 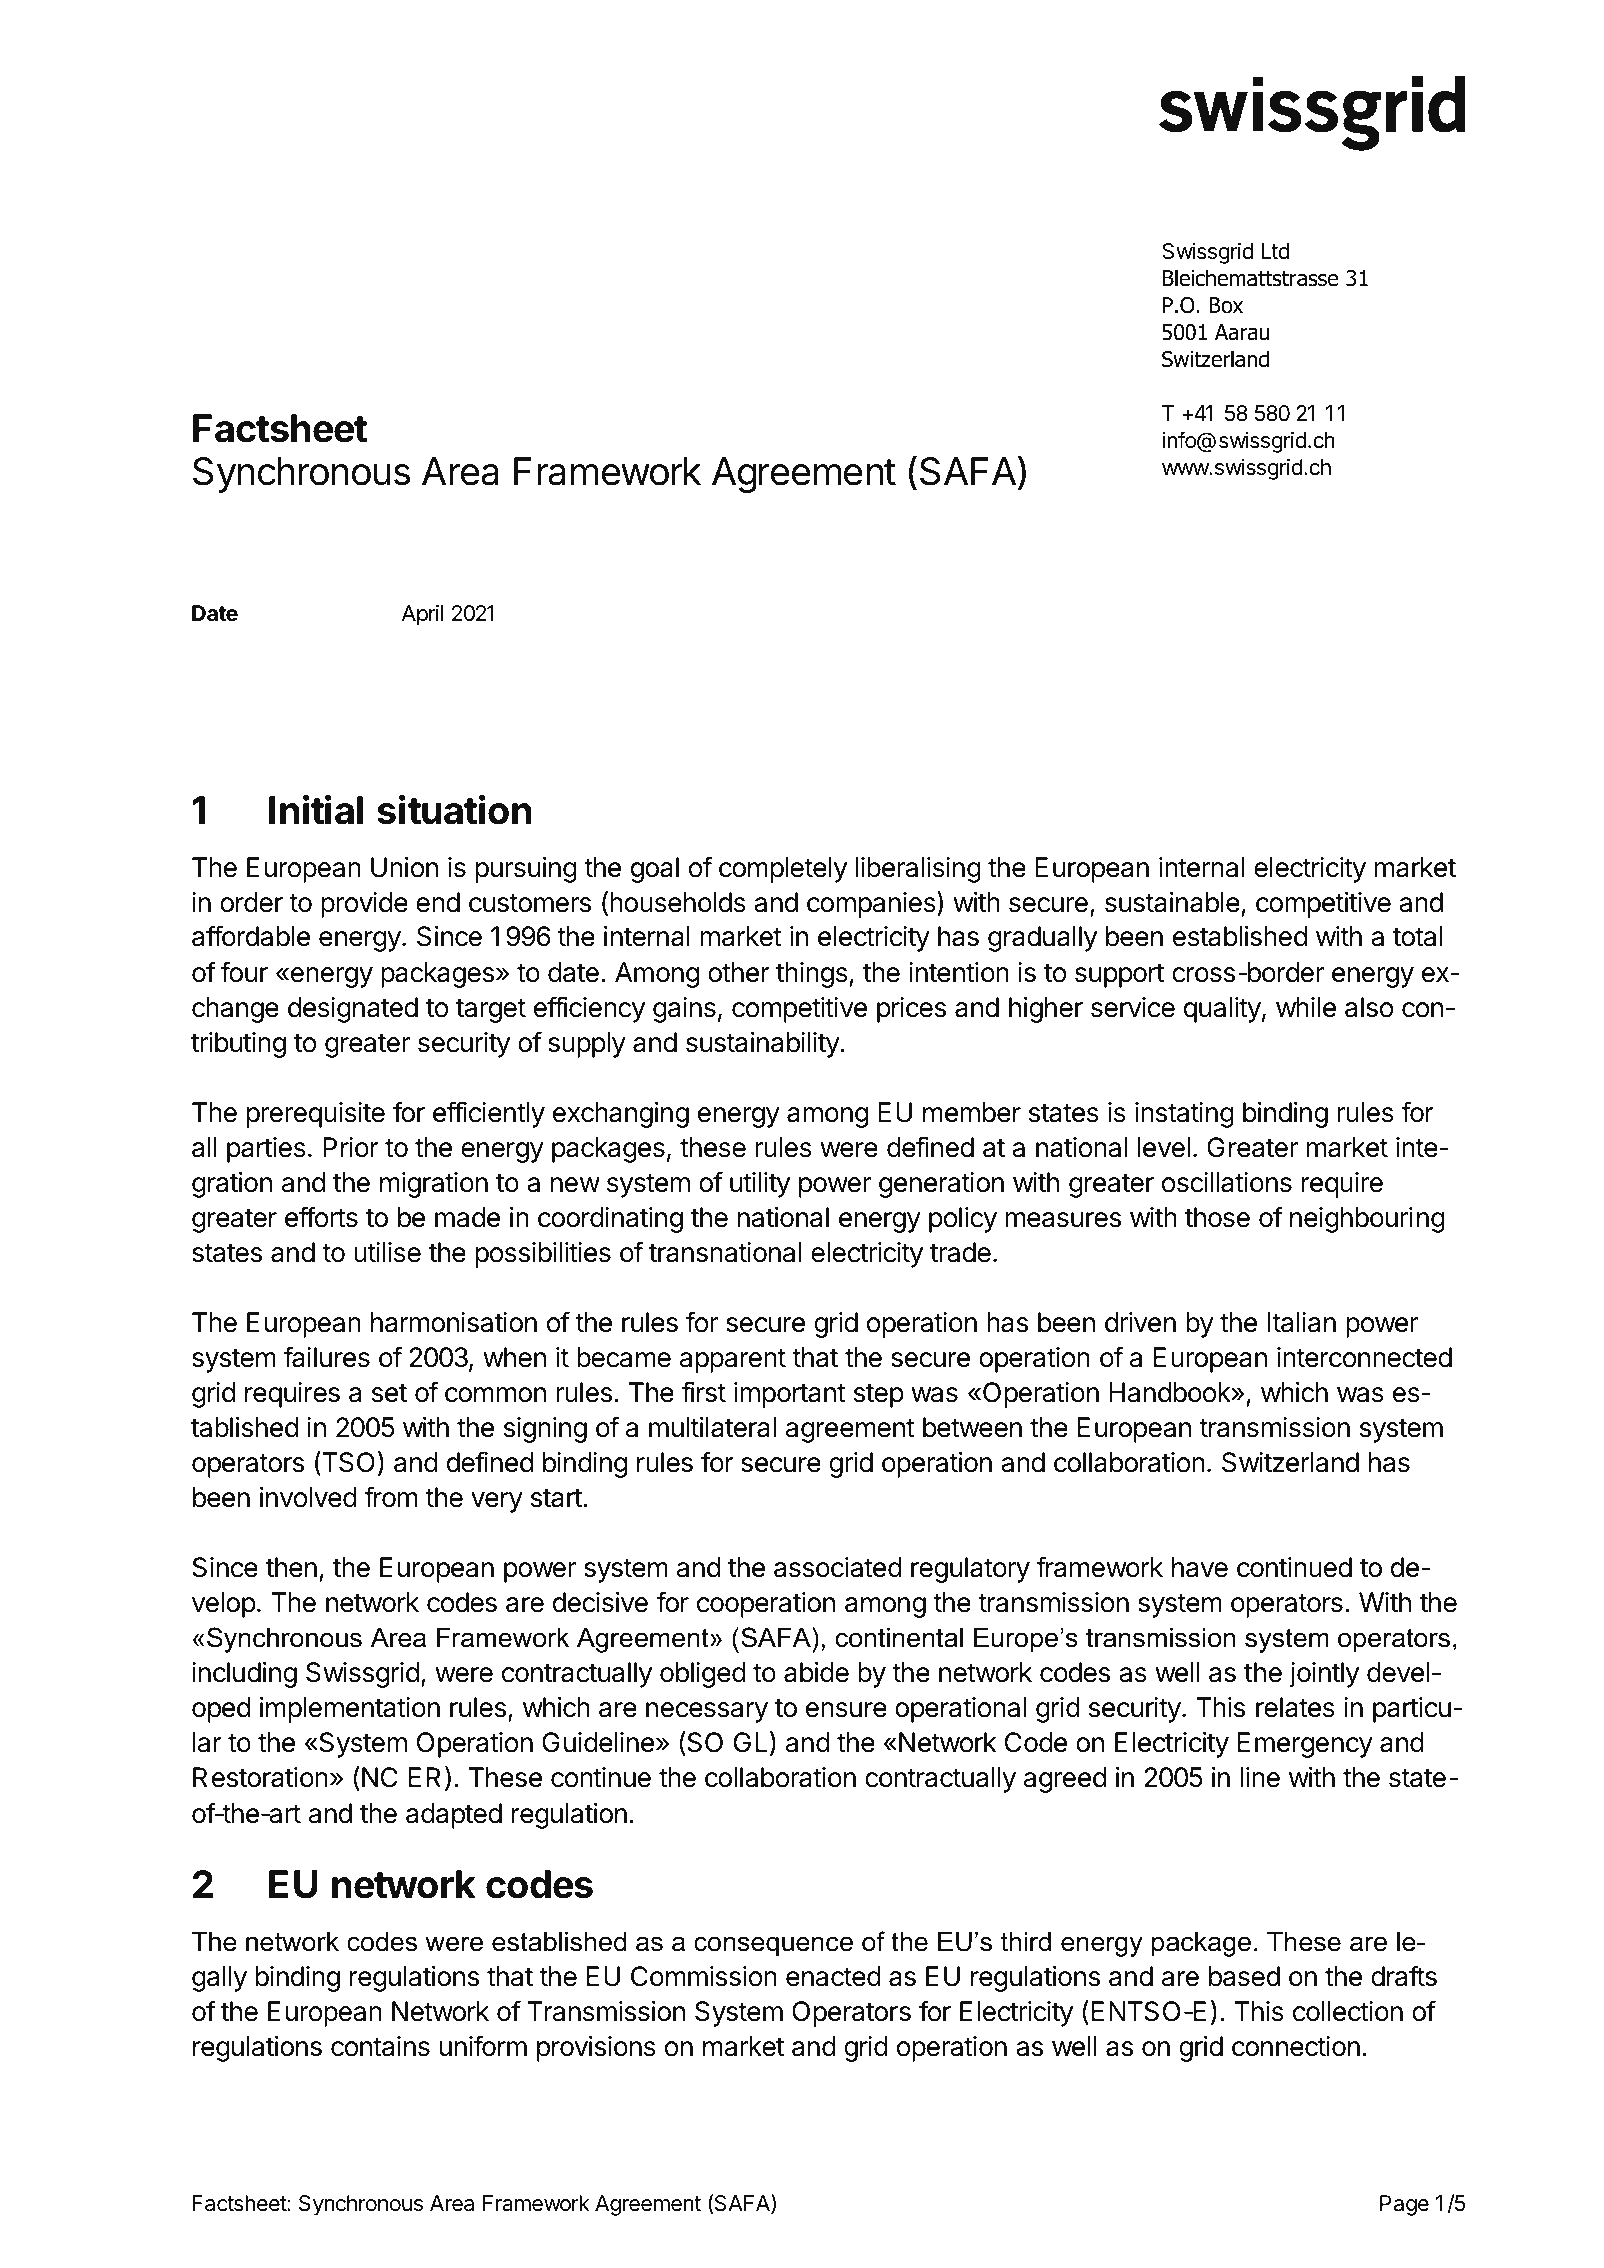 I want to click on April, so click(x=422, y=615).
